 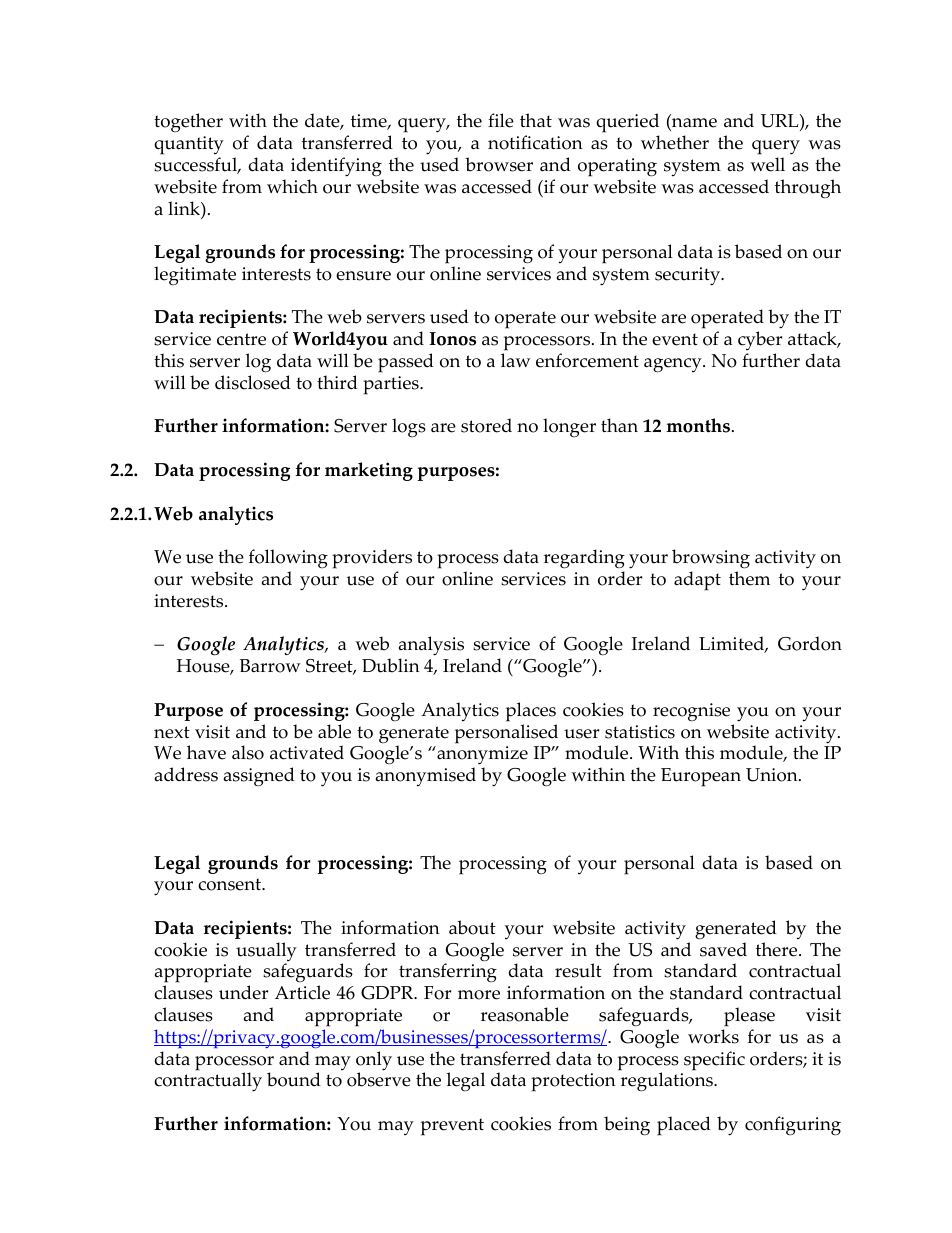 What do you see at coordinates (481, 757) in the document?
I see `anonymize` at bounding box center [481, 757].
